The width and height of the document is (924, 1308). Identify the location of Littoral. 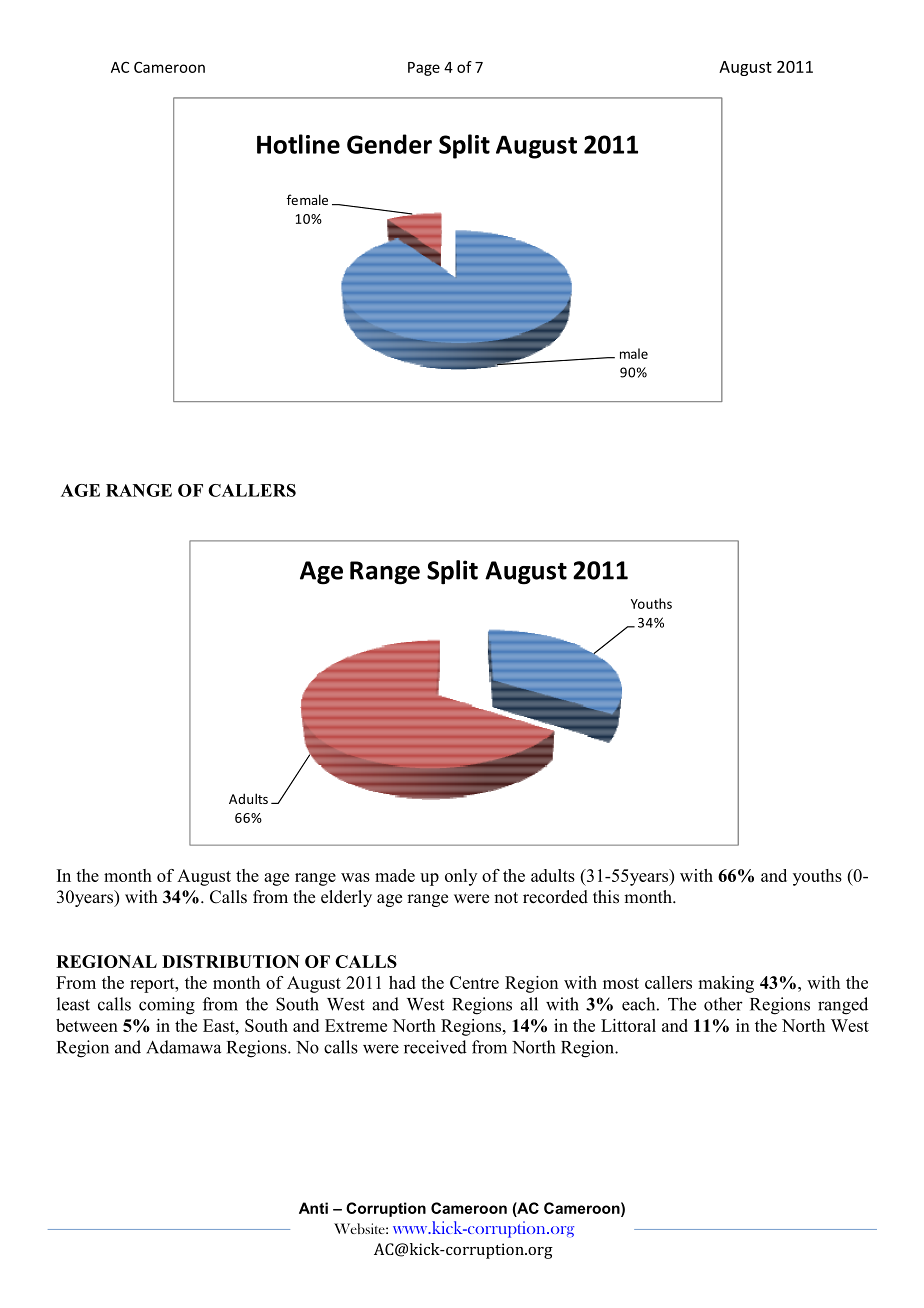
(628, 1025).
